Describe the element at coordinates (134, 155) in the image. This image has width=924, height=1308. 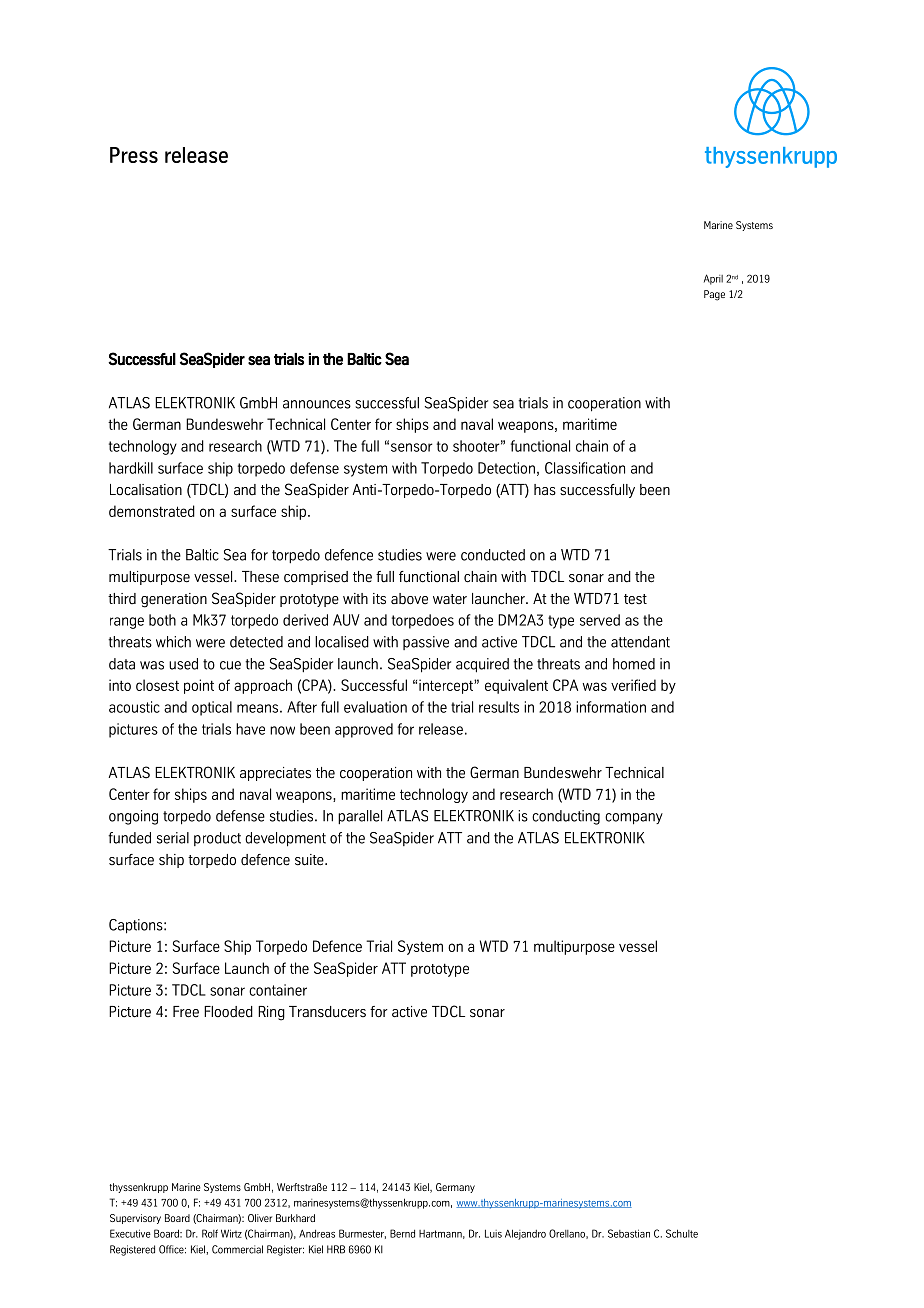
I see `Press` at that location.
